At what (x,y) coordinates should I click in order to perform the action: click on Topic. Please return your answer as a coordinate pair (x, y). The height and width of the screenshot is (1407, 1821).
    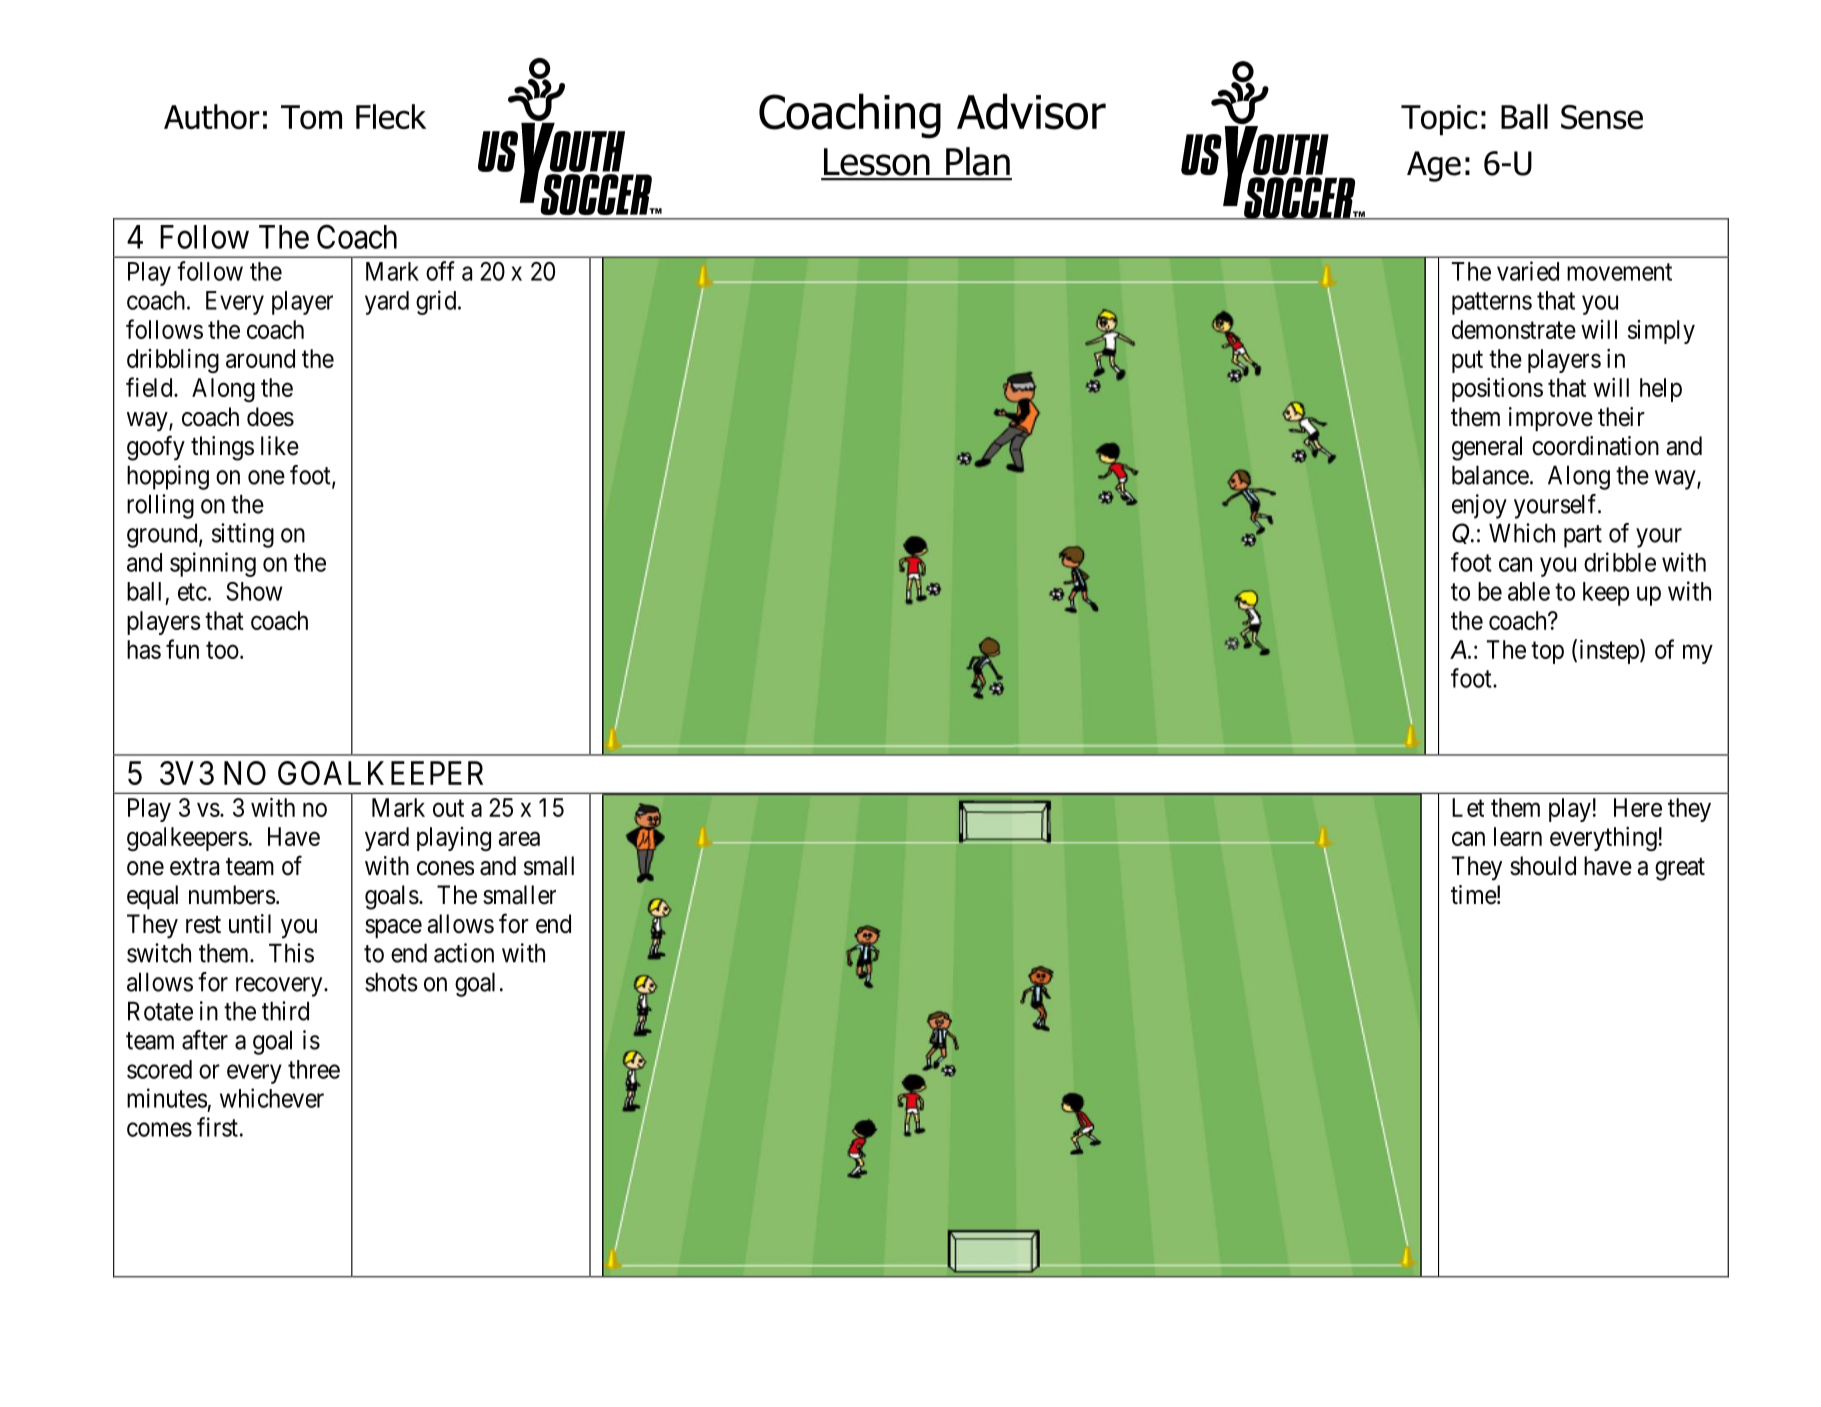
    Looking at the image, I should click on (1439, 120).
